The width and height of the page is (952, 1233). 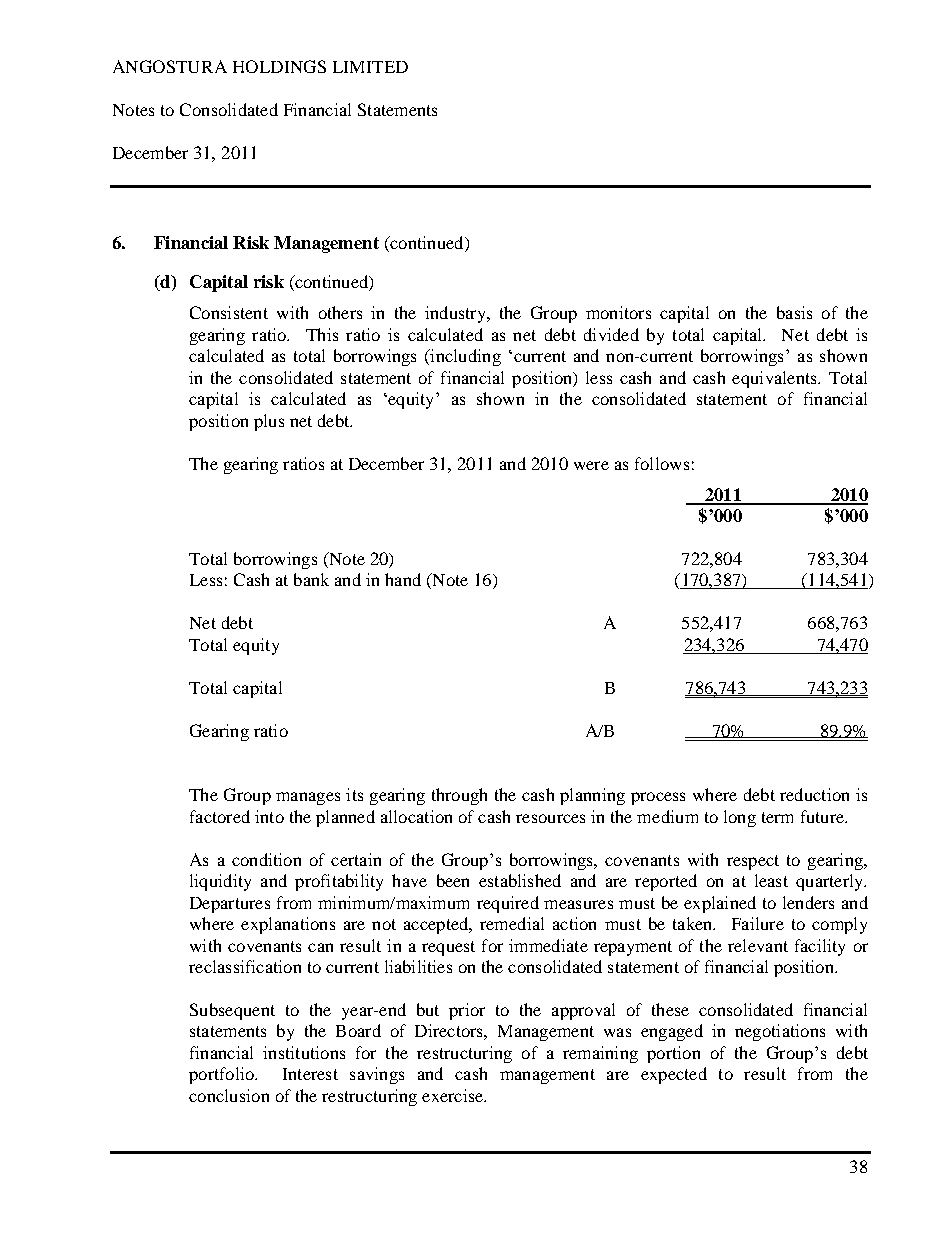 What do you see at coordinates (311, 579) in the page?
I see `bank` at bounding box center [311, 579].
